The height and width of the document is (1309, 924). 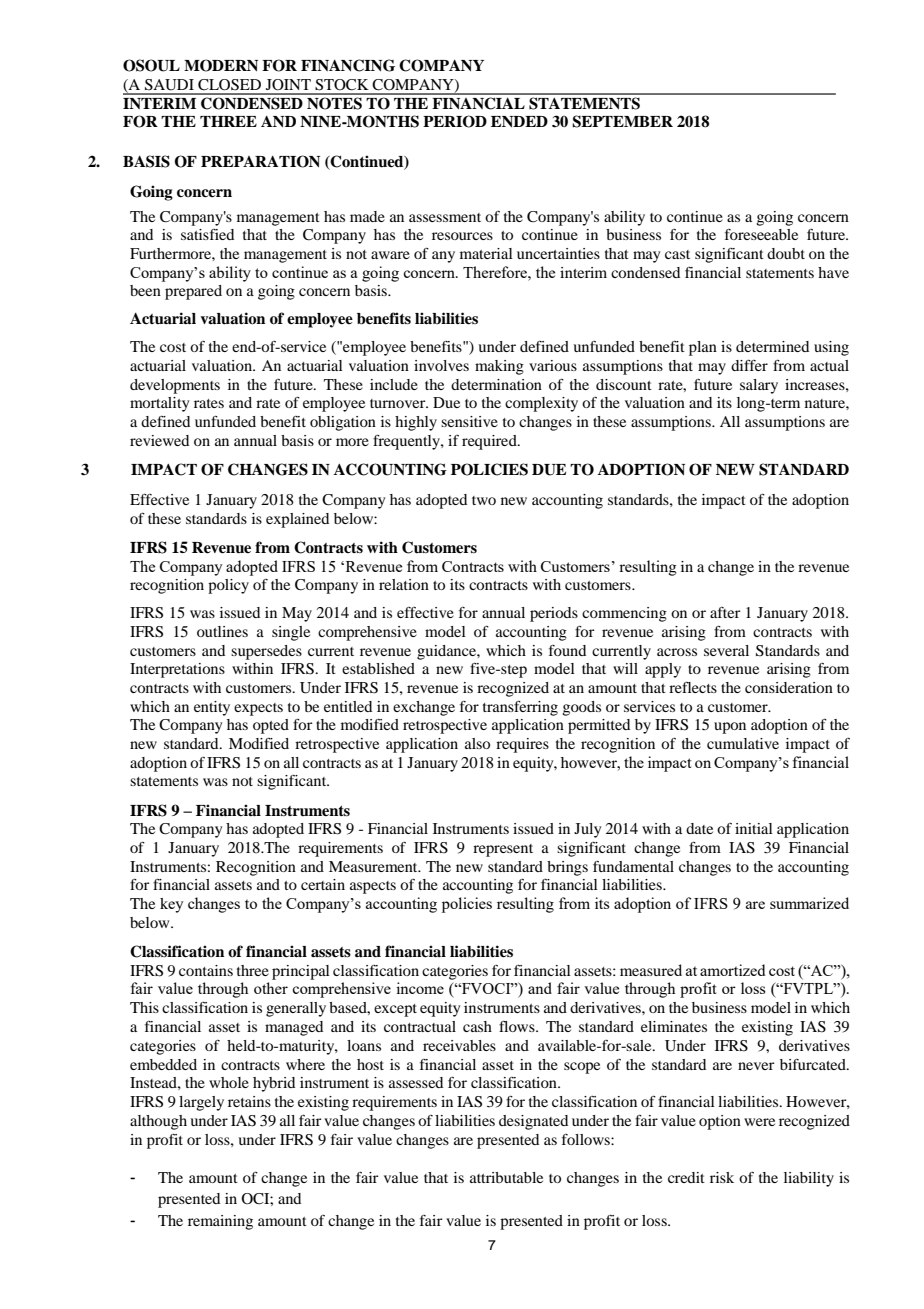 I want to click on remaining, so click(x=220, y=1222).
